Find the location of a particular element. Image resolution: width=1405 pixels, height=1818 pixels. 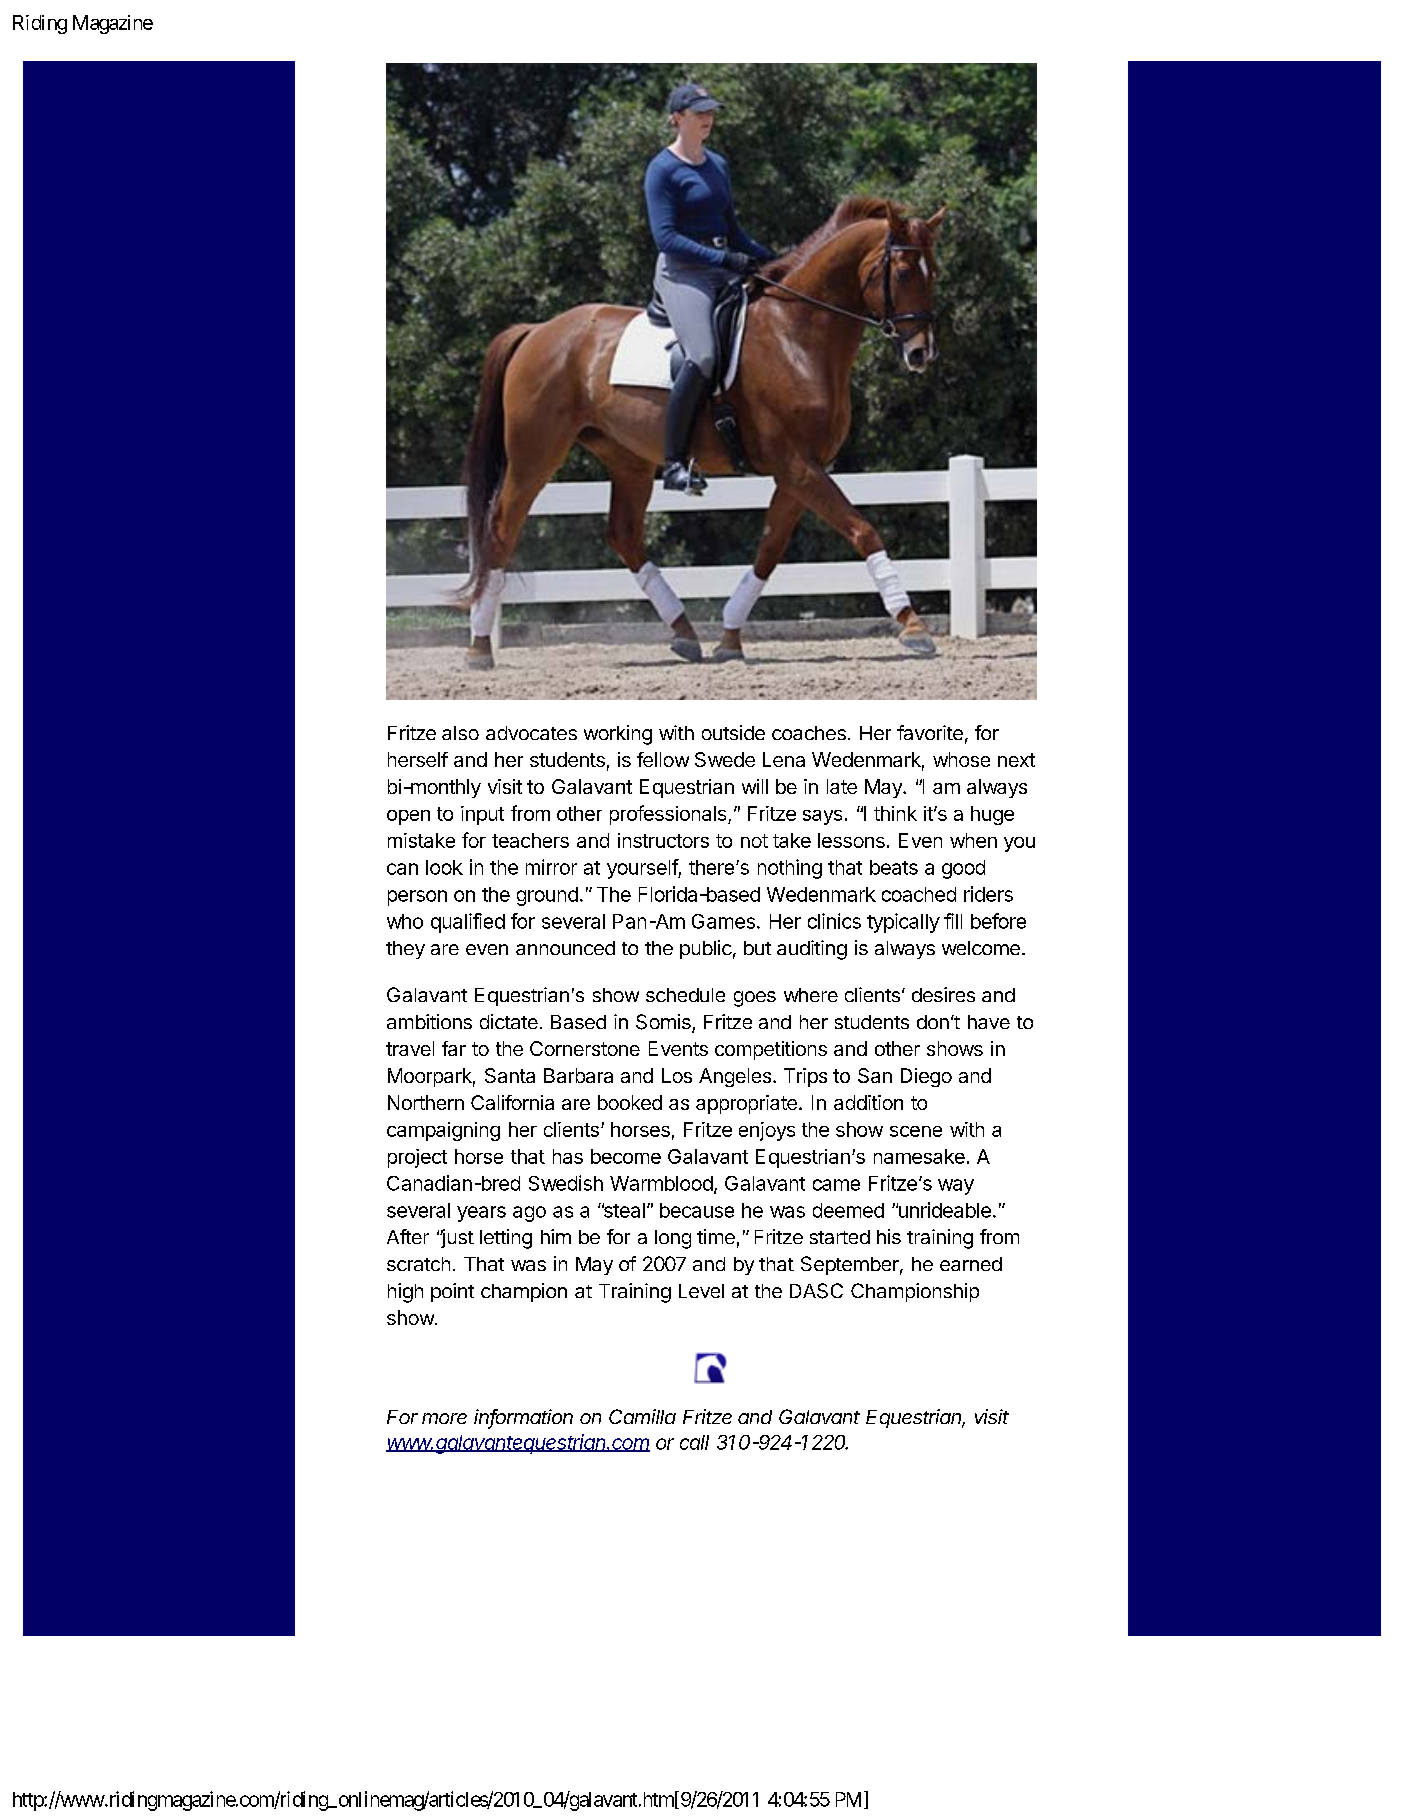

desires is located at coordinates (943, 994).
